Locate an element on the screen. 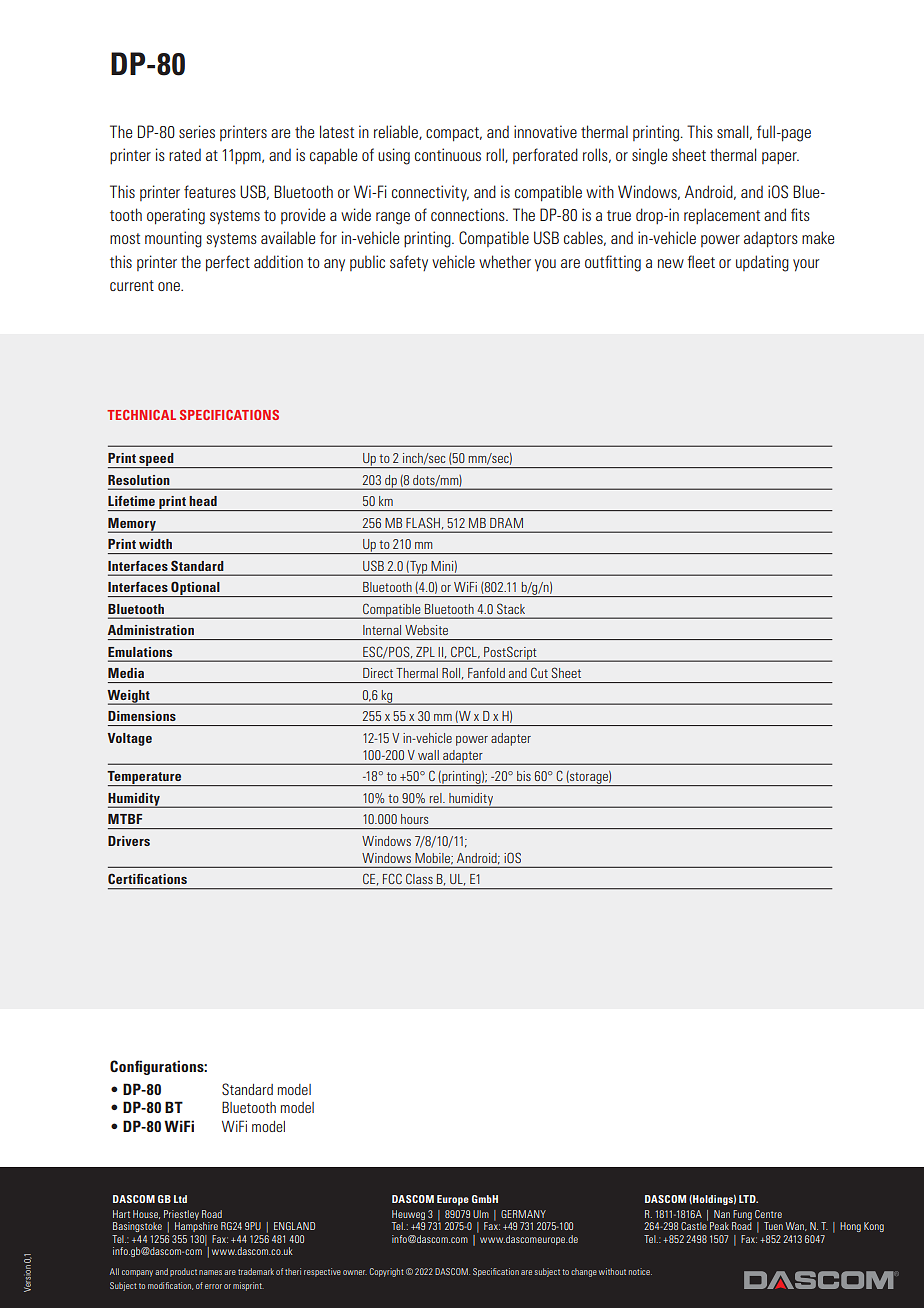 The image size is (924, 1308). Class is located at coordinates (419, 878).
